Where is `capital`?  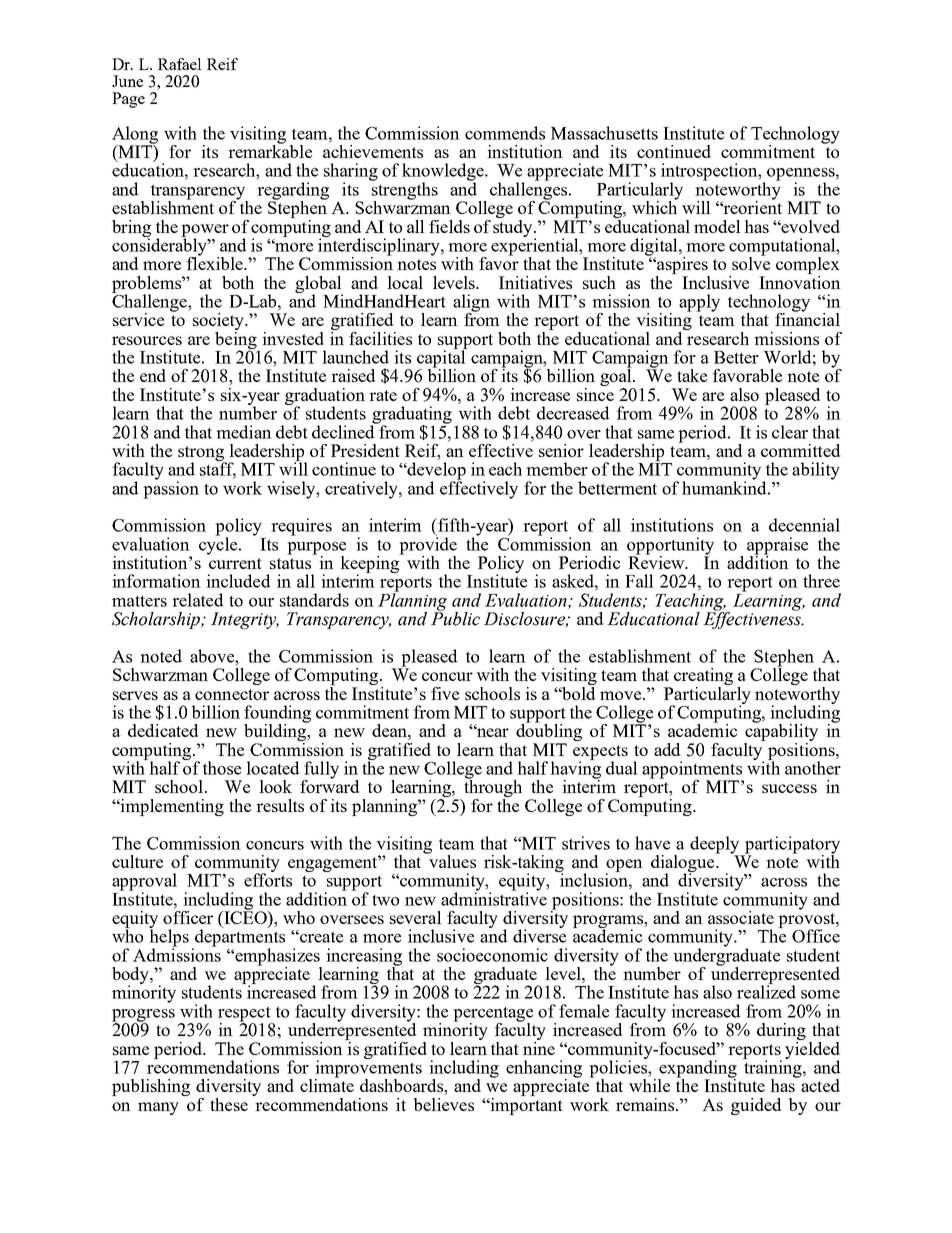
capital is located at coordinates (442, 359).
